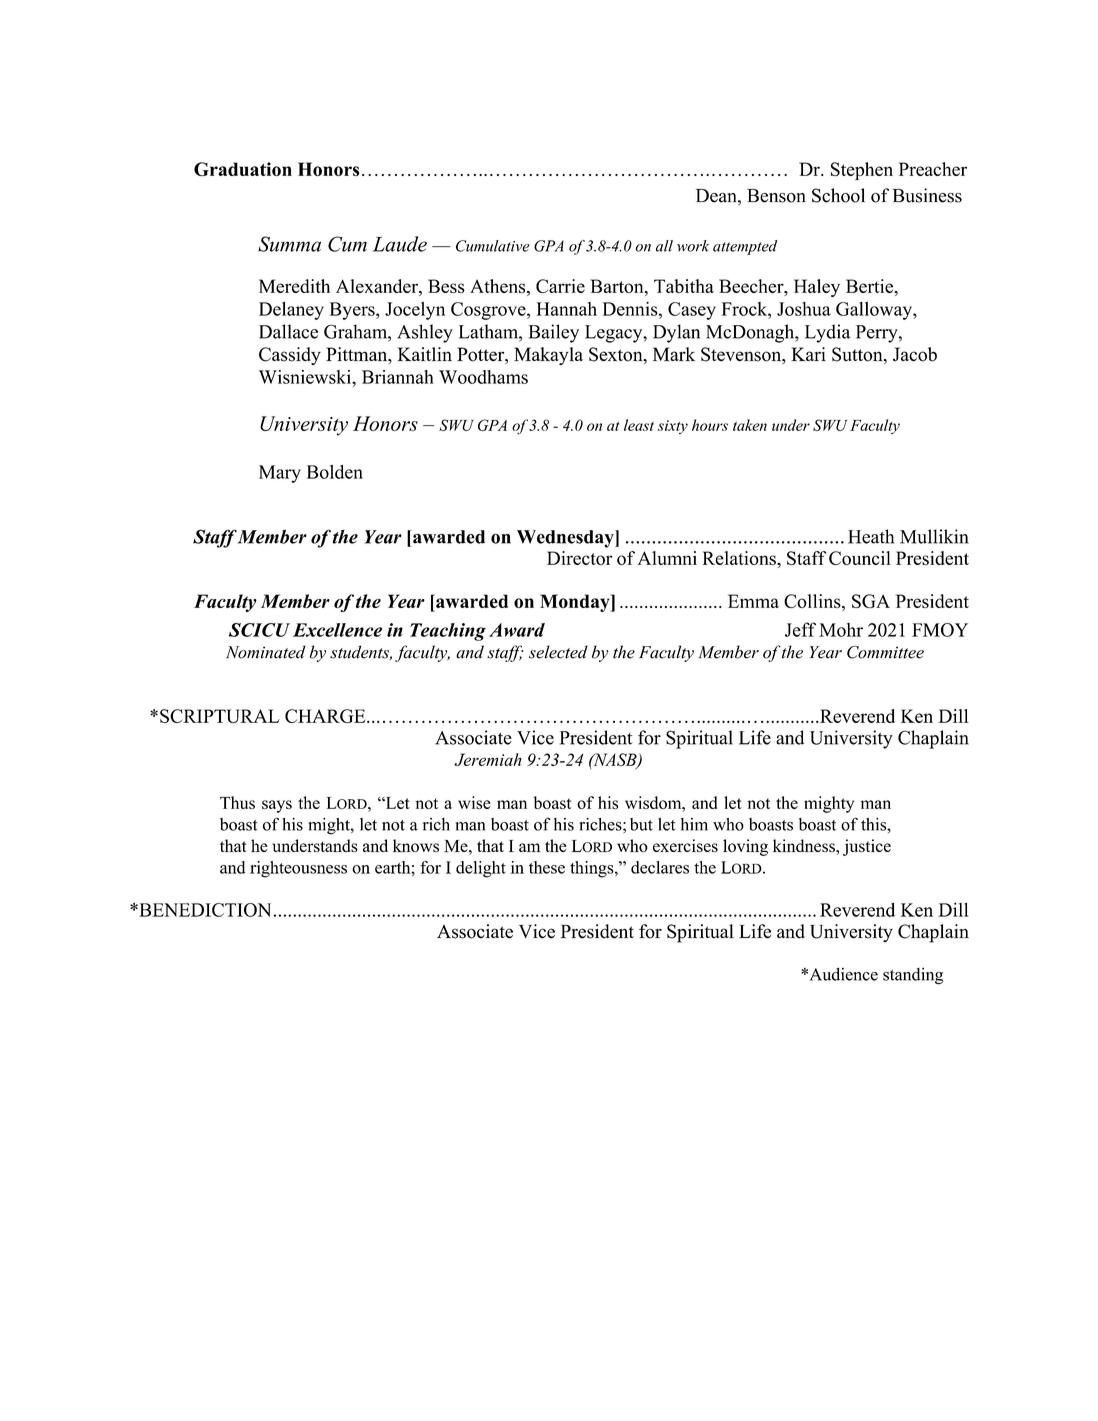 The width and height of the screenshot is (1098, 1421). I want to click on Excellence, so click(337, 630).
